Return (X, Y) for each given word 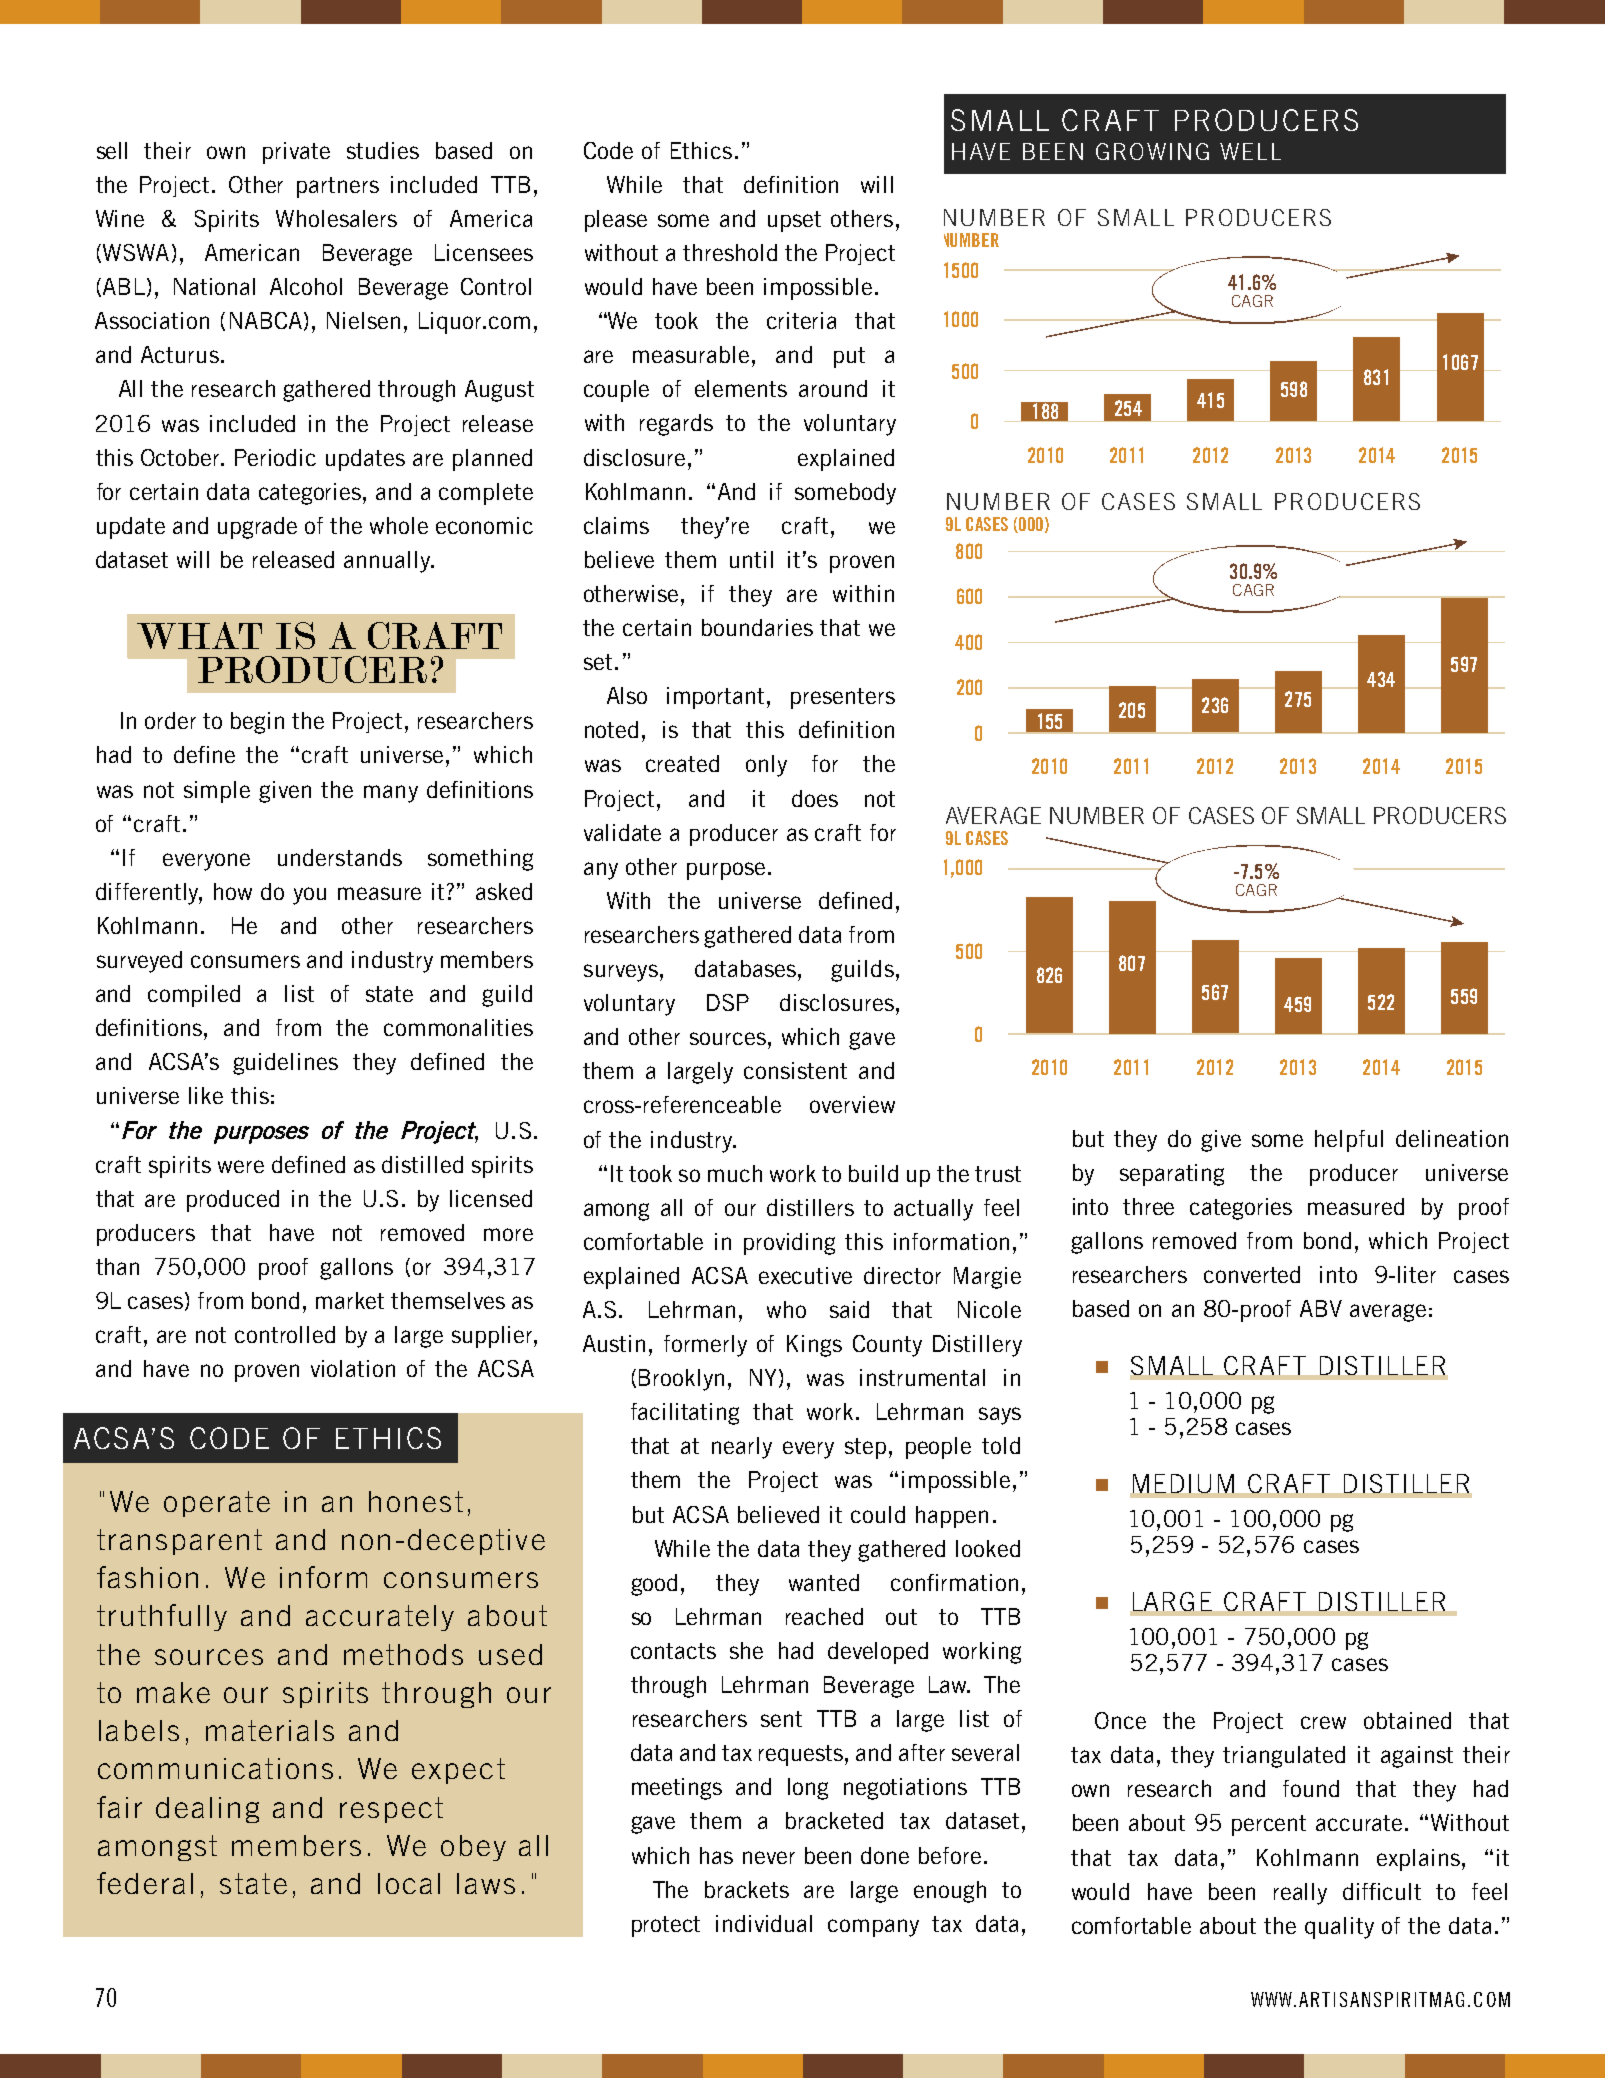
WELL (1250, 151)
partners (338, 187)
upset (794, 221)
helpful (1349, 1141)
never (769, 1857)
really (1300, 1894)
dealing (207, 1810)
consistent (795, 1070)
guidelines (285, 1064)
